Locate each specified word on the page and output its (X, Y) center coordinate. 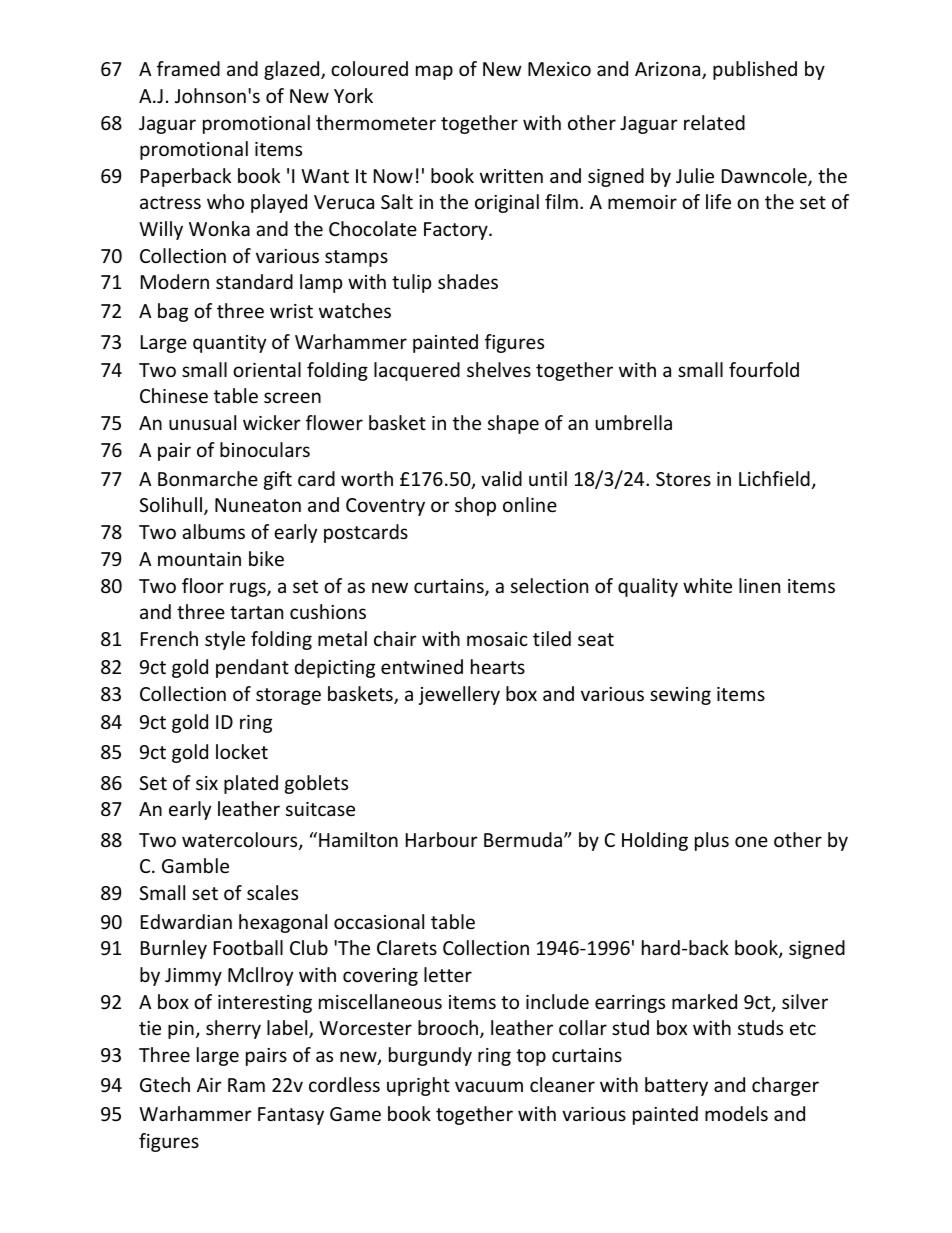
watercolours (241, 841)
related (714, 122)
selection (549, 585)
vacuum (489, 1086)
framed (188, 68)
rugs (249, 589)
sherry (233, 1029)
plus (712, 841)
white (707, 585)
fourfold (764, 369)
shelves (499, 369)
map (434, 72)
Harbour (442, 839)
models (736, 1113)
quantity (229, 344)
